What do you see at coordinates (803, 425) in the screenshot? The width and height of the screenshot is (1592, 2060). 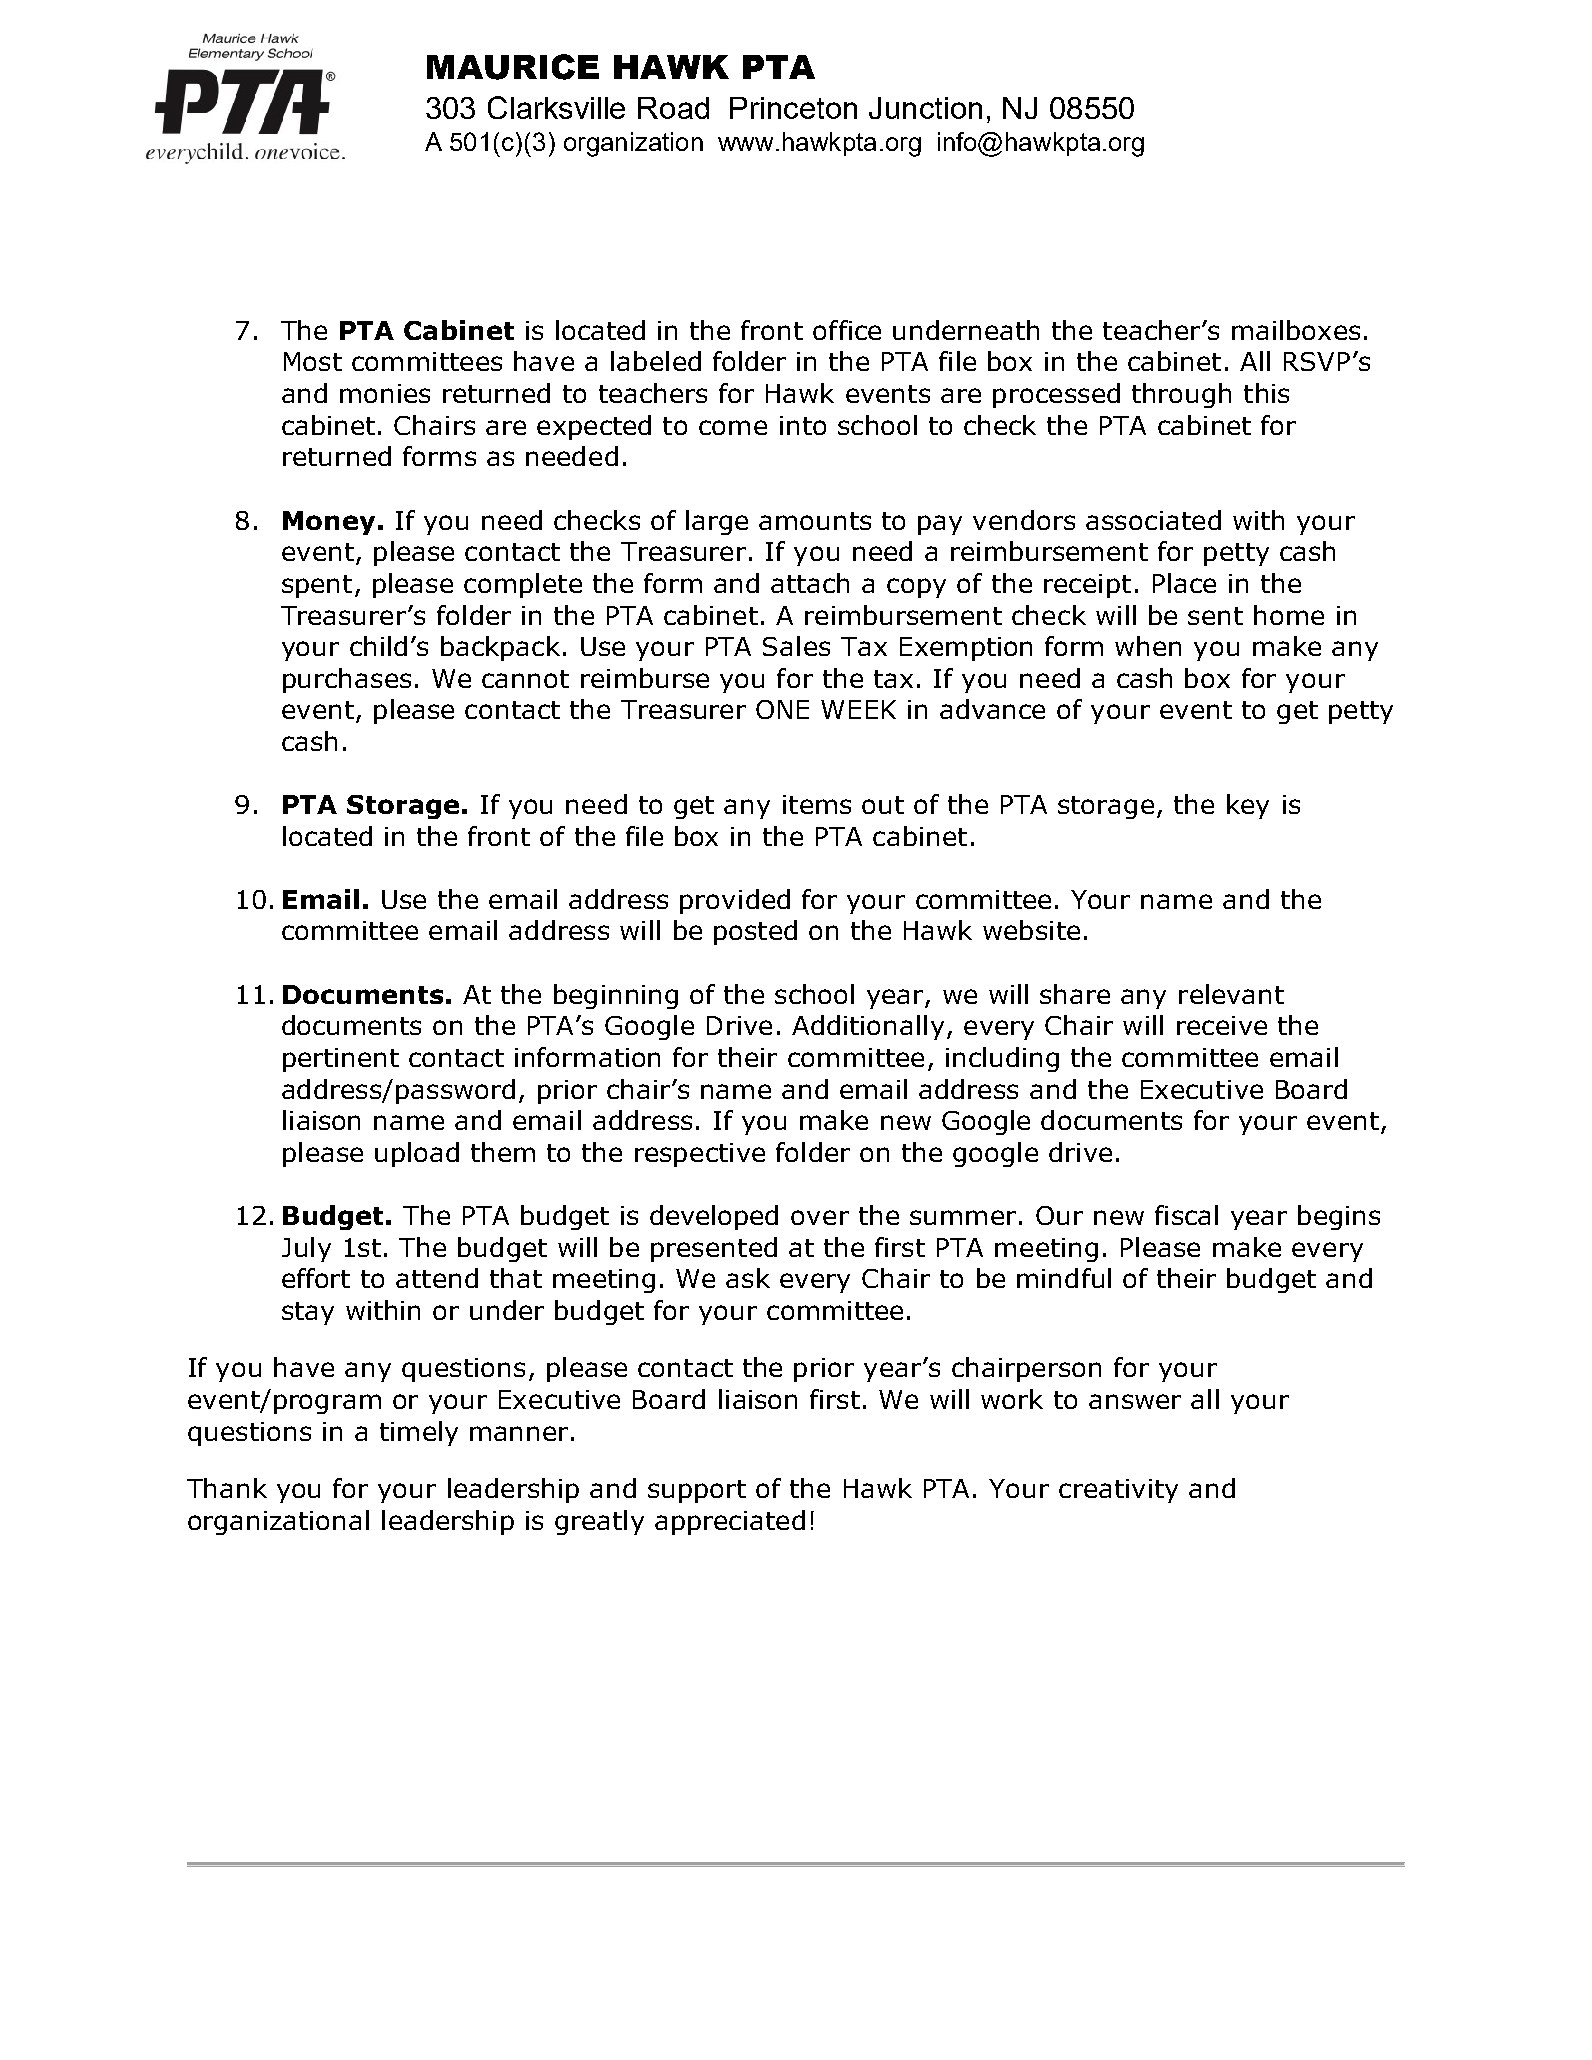 I see `into` at bounding box center [803, 425].
